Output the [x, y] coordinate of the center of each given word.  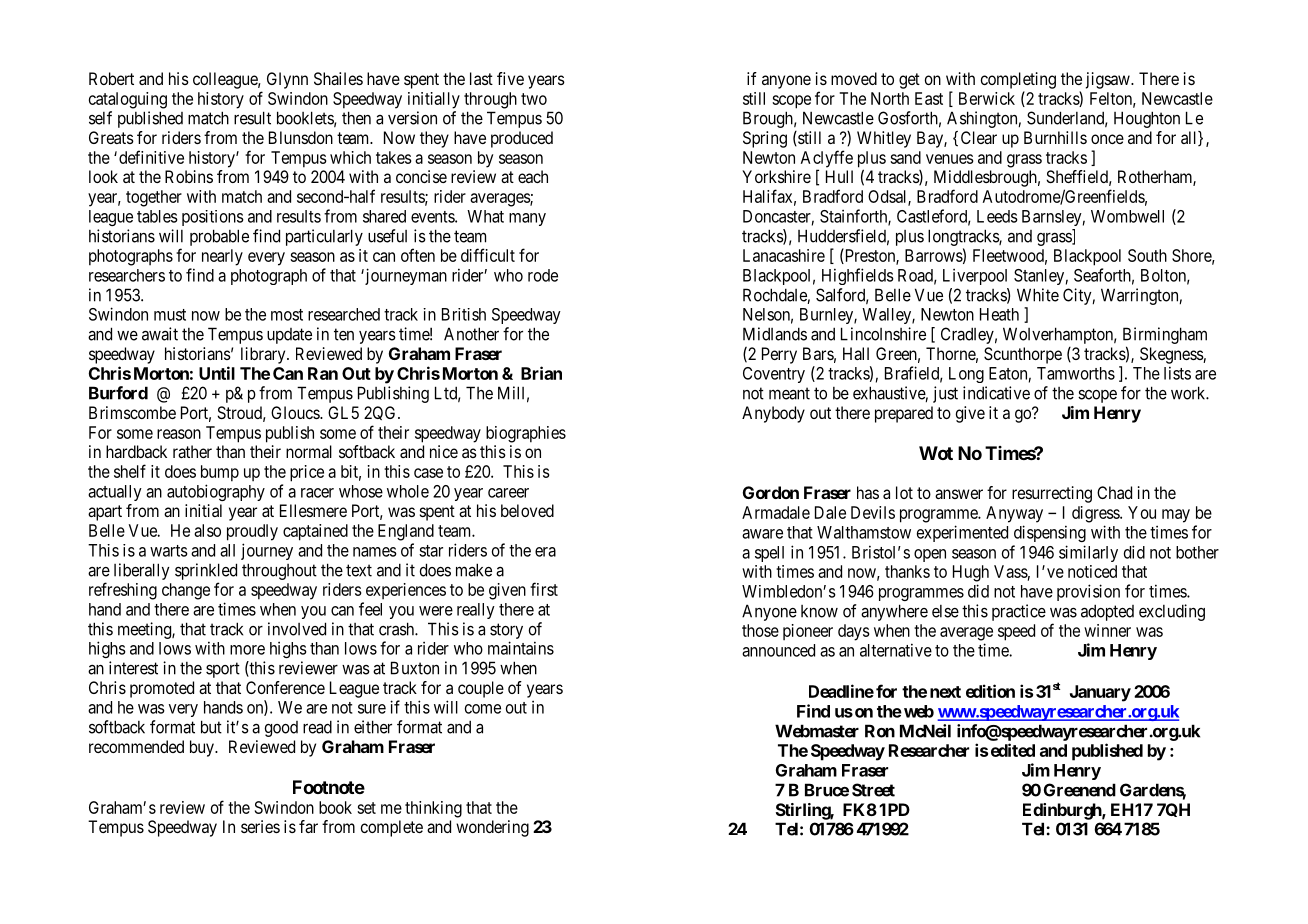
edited [1013, 750]
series [260, 826]
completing [1018, 80]
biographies [526, 434]
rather [192, 451]
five [510, 78]
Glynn [287, 80]
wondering [492, 828]
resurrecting [1052, 494]
